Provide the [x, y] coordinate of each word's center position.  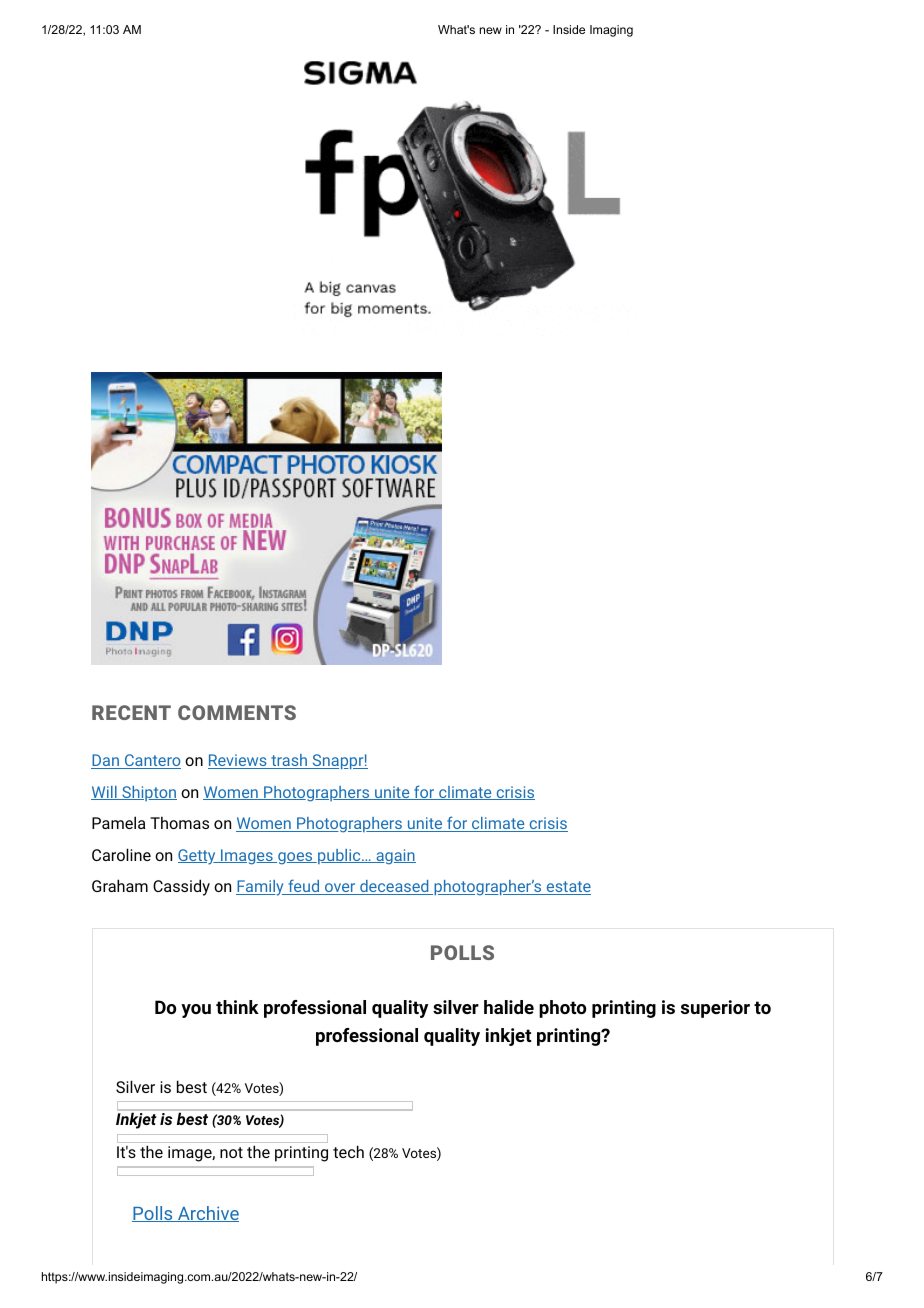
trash [289, 761]
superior [715, 1009]
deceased [394, 887]
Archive [207, 1214]
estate [567, 888]
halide [509, 1007]
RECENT [131, 712]
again [395, 857]
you [196, 1011]
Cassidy [181, 887]
